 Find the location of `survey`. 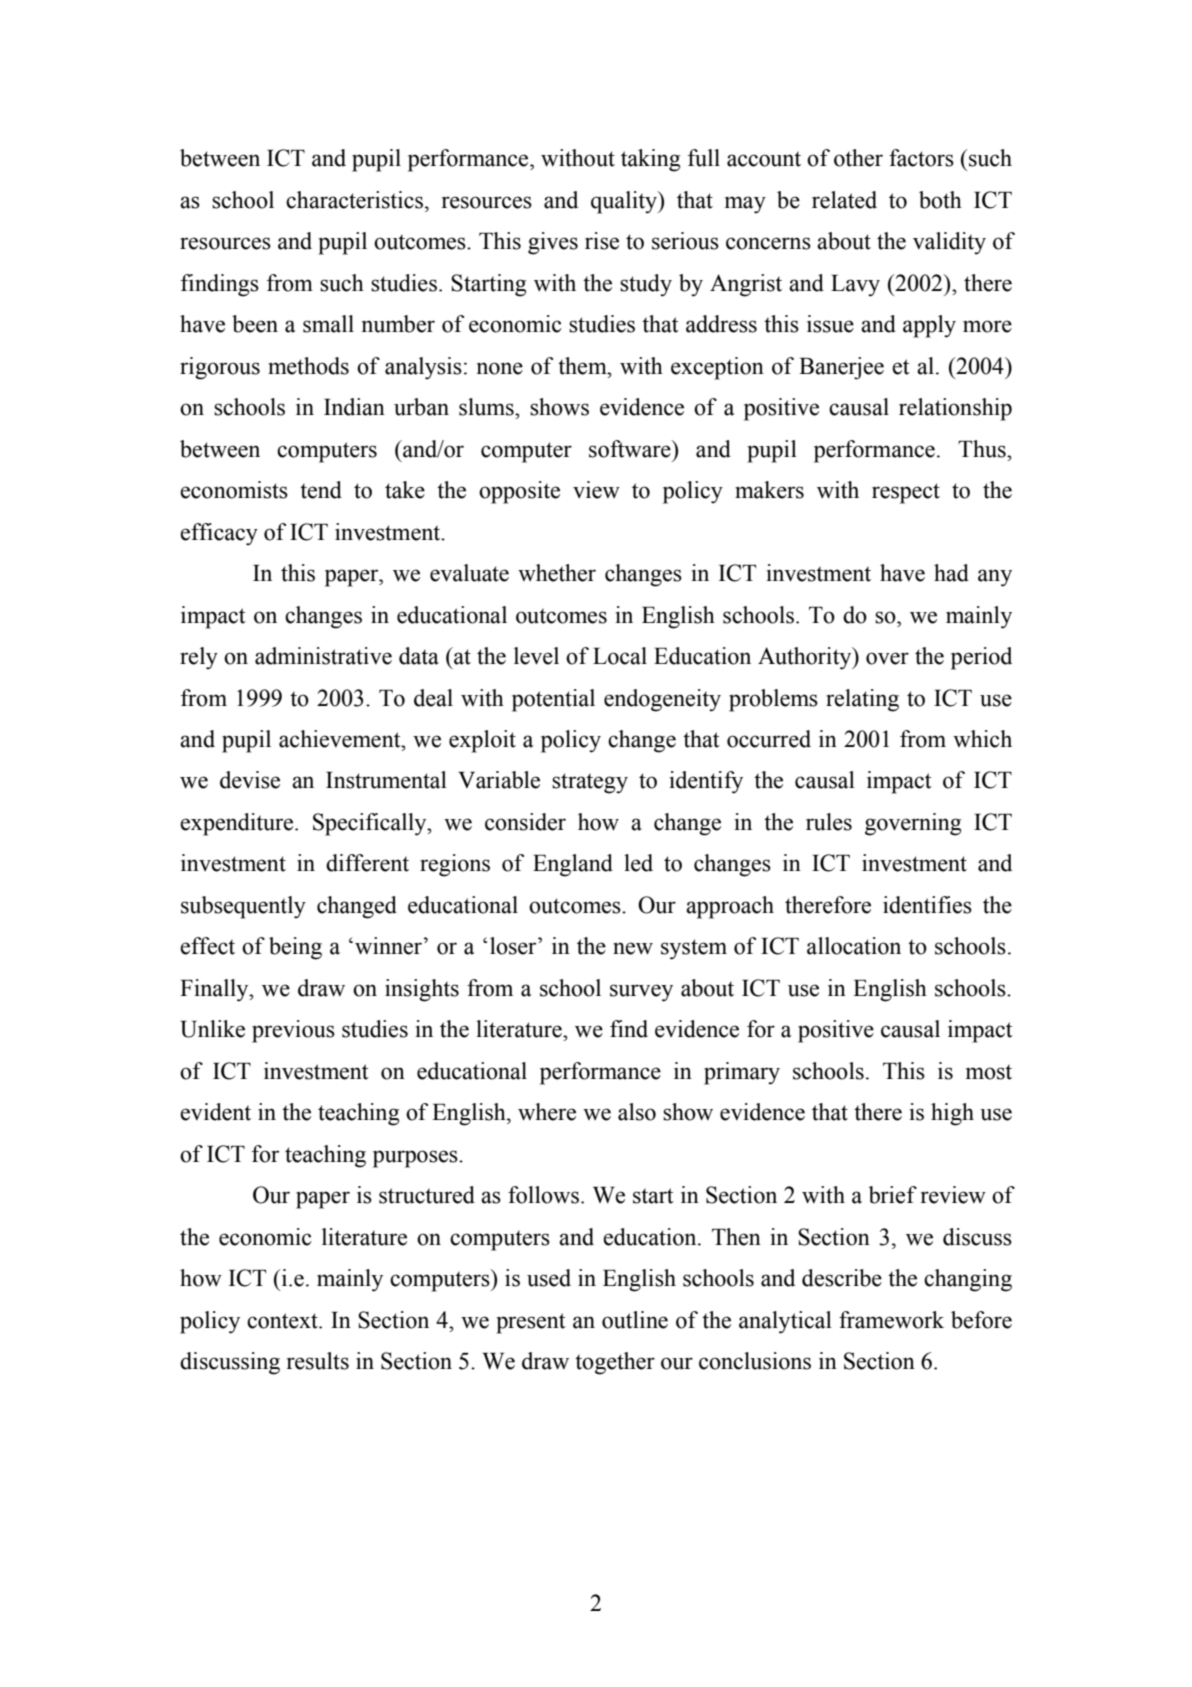

survey is located at coordinates (641, 993).
